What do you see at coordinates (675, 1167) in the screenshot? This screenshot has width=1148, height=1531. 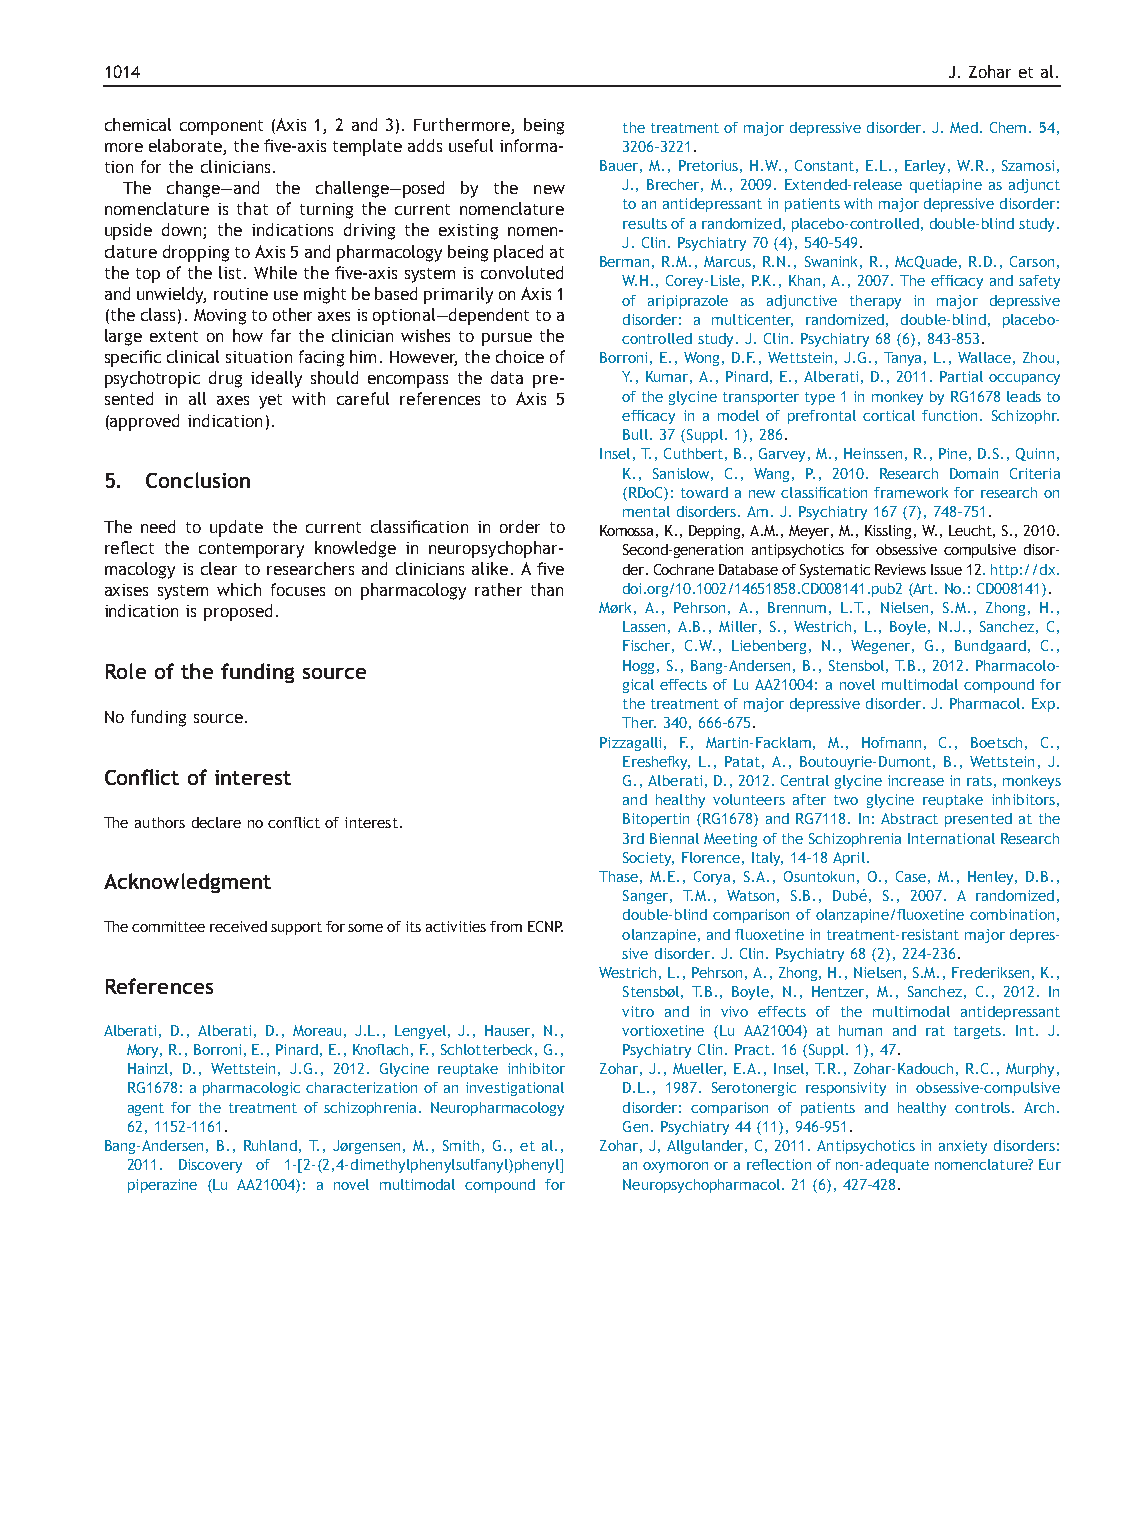 I see `oxymoron` at bounding box center [675, 1167].
